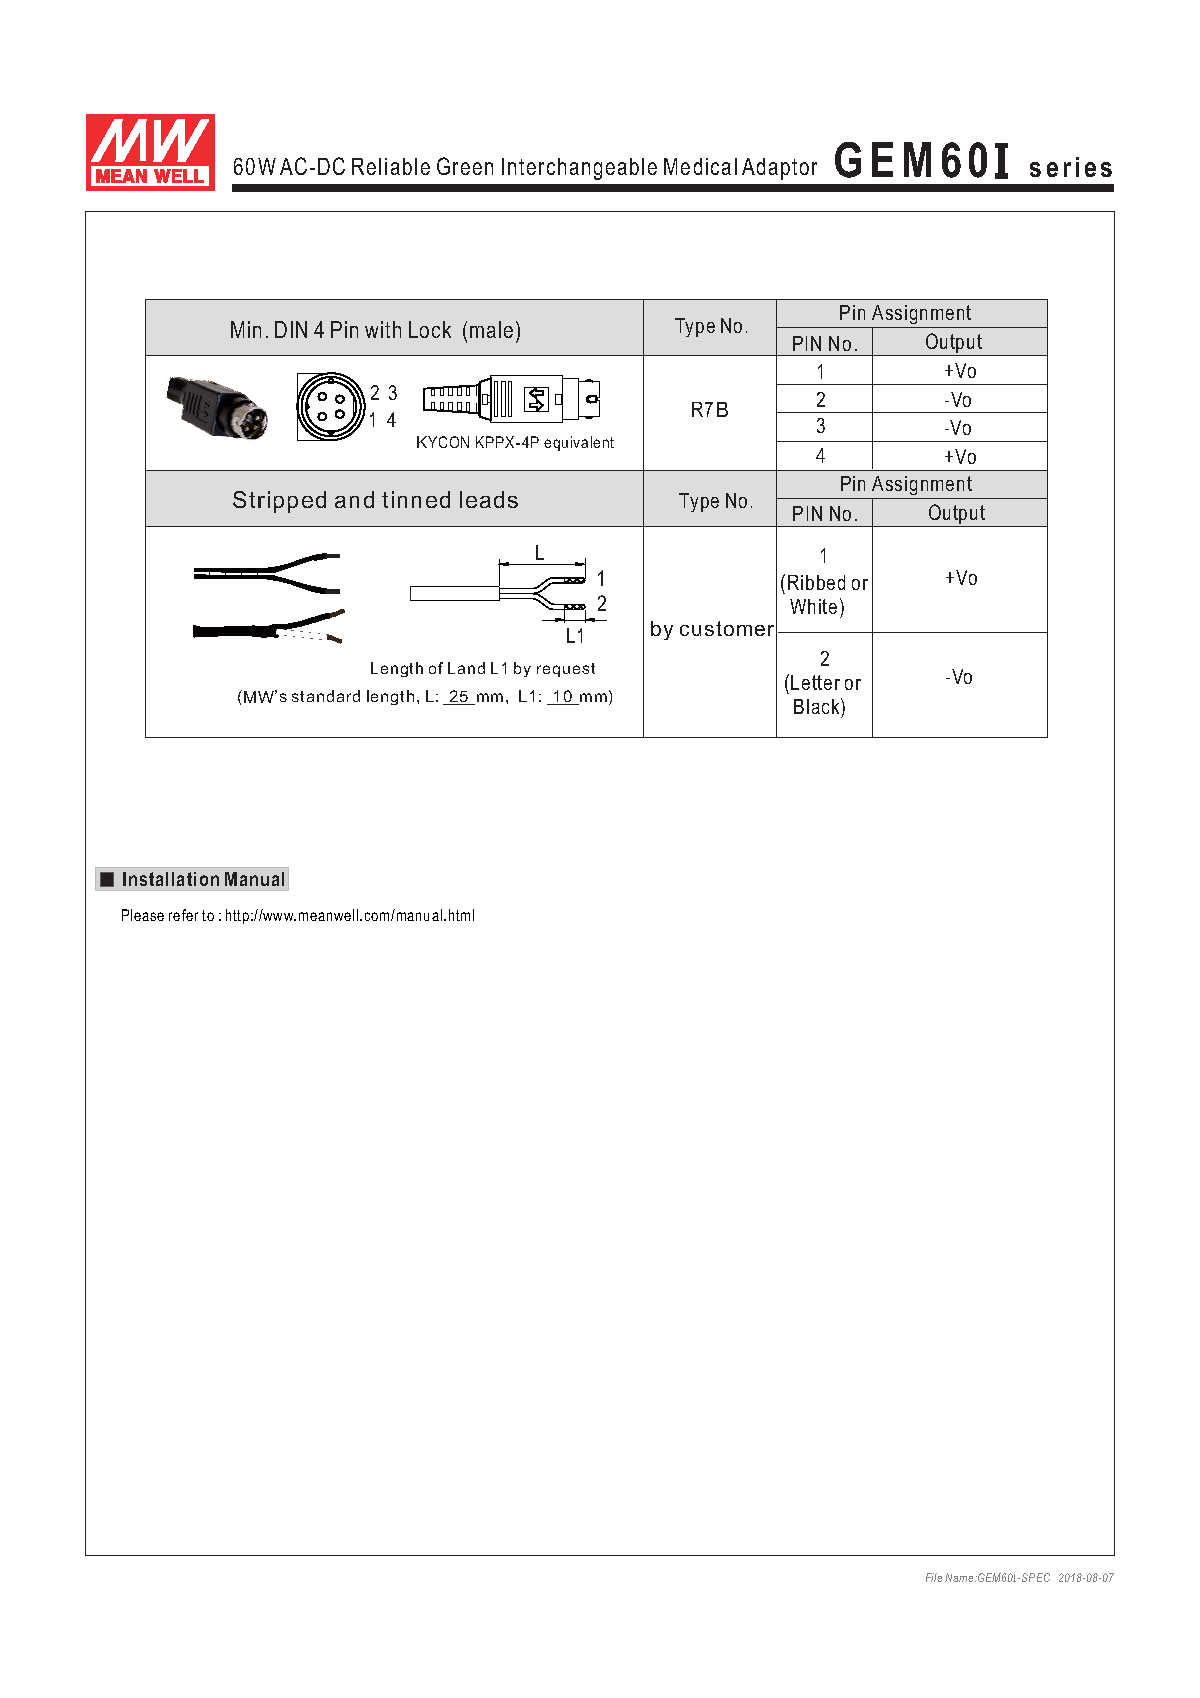  Describe the element at coordinates (934, 1577) in the image. I see `File` at that location.
